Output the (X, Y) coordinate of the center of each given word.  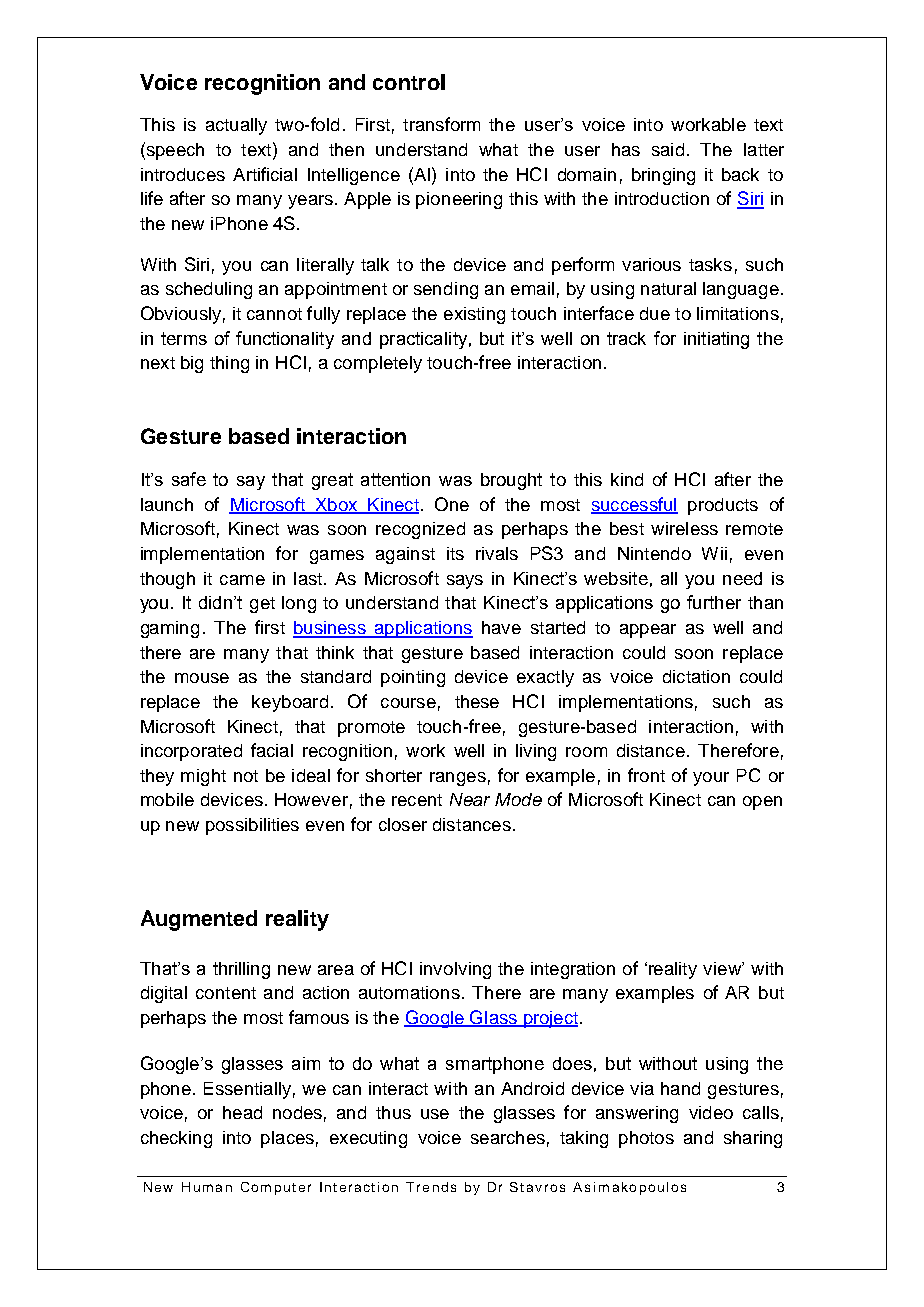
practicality (423, 340)
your (711, 779)
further (714, 602)
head (242, 1112)
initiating (716, 340)
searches (508, 1137)
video (711, 1112)
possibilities (252, 826)
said (668, 149)
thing (229, 364)
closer (403, 824)
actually (236, 126)
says (465, 582)
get (262, 605)
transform (441, 124)
